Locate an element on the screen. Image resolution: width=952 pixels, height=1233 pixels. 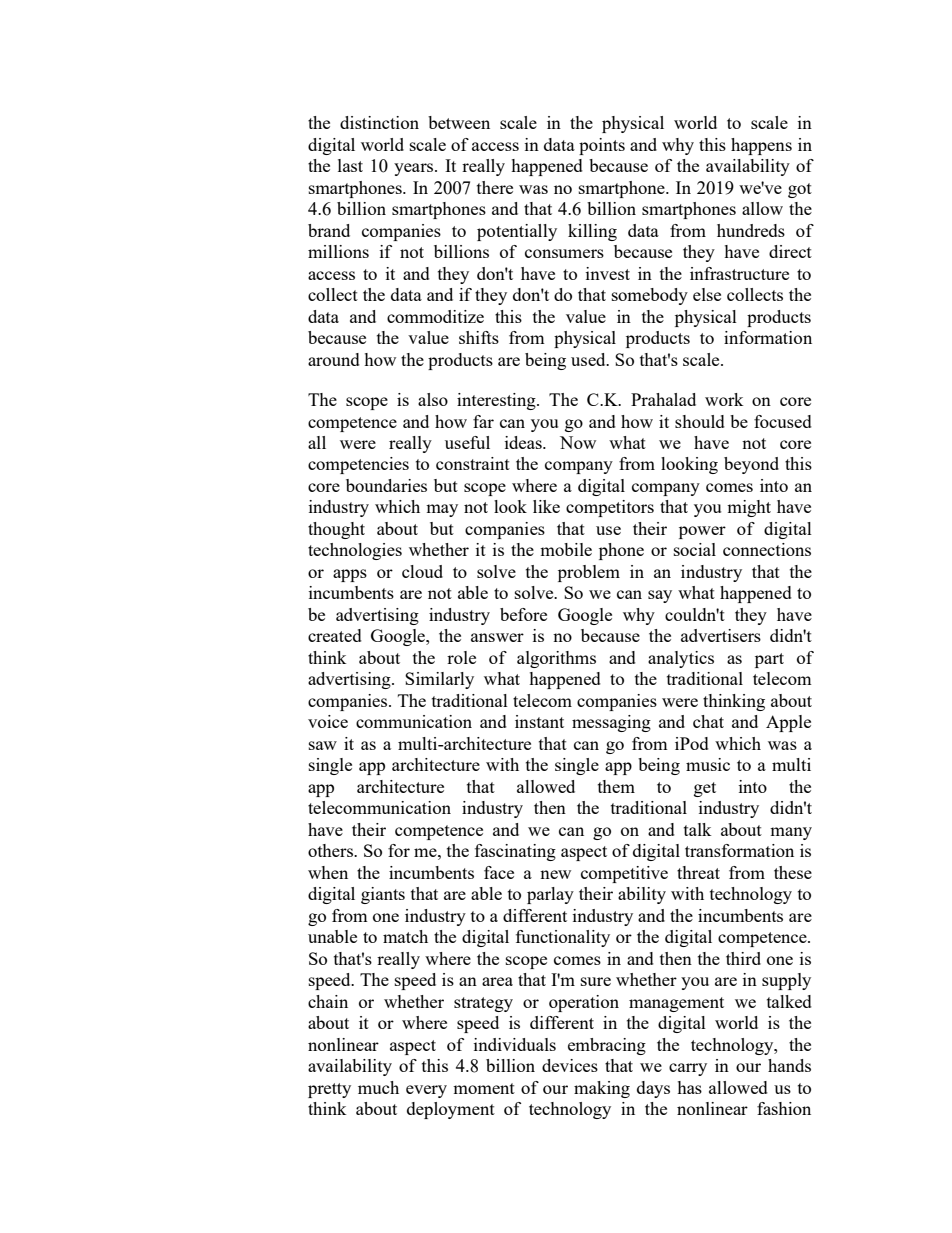
created is located at coordinates (335, 635).
